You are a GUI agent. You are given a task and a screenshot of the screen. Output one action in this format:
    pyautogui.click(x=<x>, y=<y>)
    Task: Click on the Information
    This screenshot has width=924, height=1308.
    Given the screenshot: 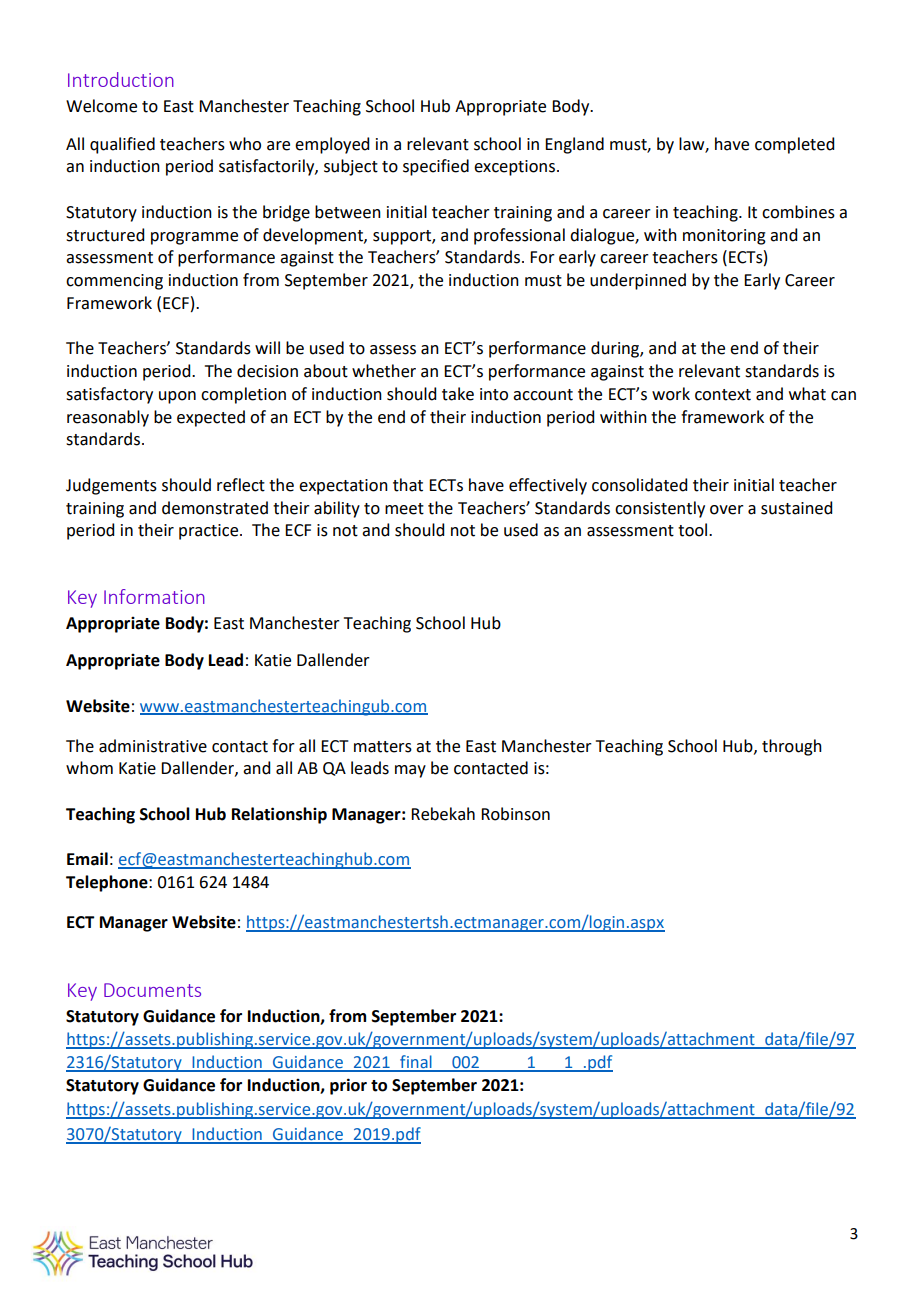 What is the action you would take?
    pyautogui.click(x=154, y=596)
